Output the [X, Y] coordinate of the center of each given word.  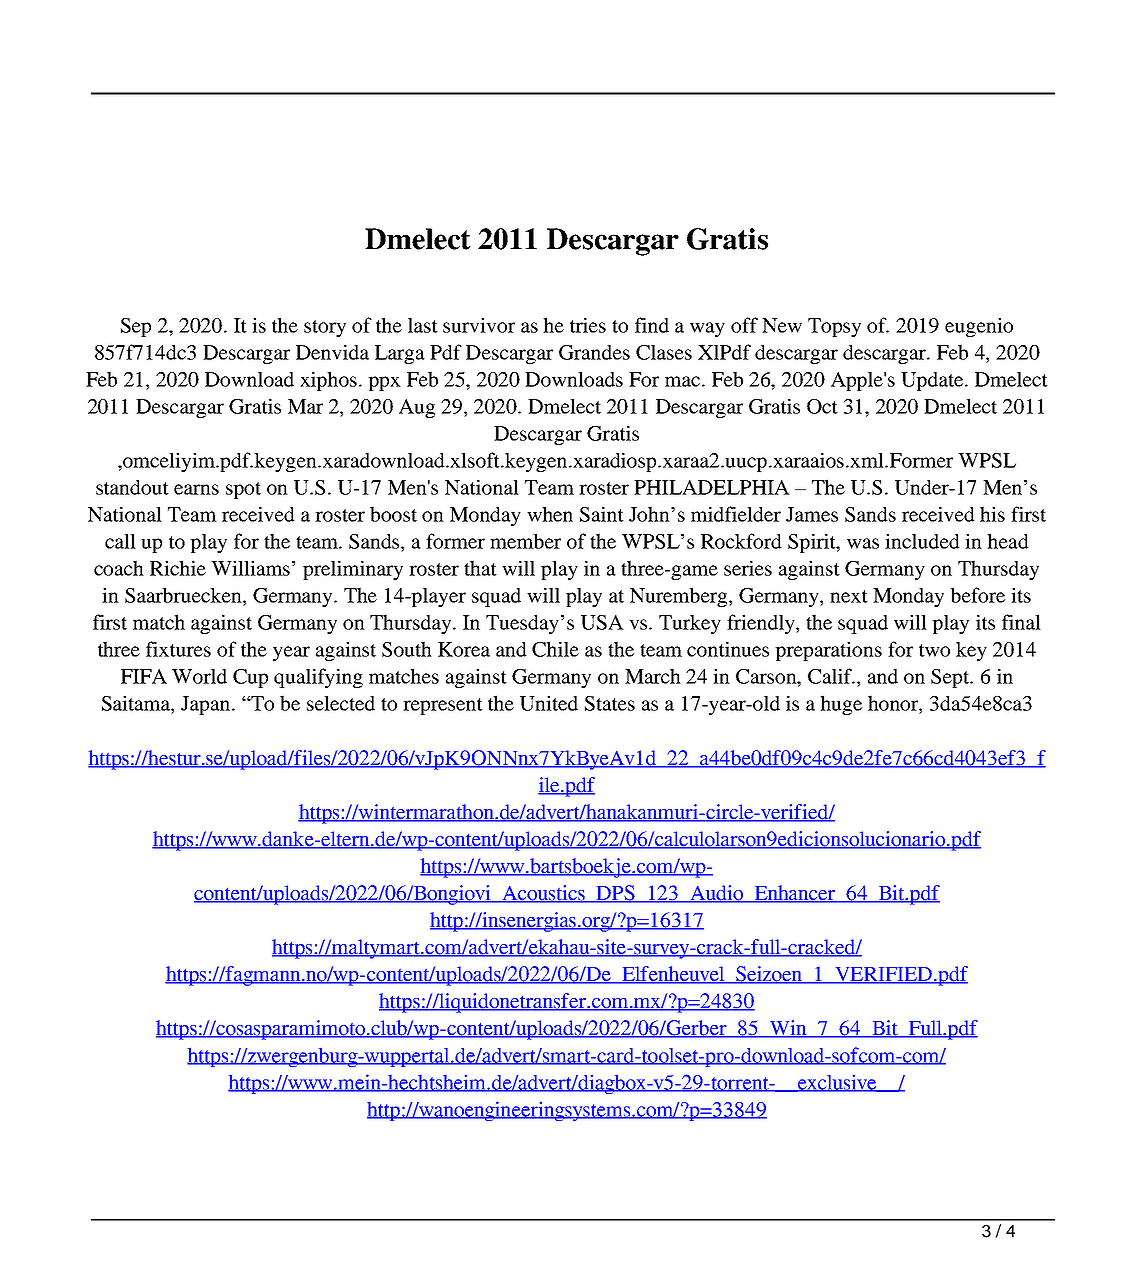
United [549, 703]
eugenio [979, 327]
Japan [207, 705]
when [550, 514]
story [325, 328]
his [992, 514]
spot [243, 490]
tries [588, 325]
